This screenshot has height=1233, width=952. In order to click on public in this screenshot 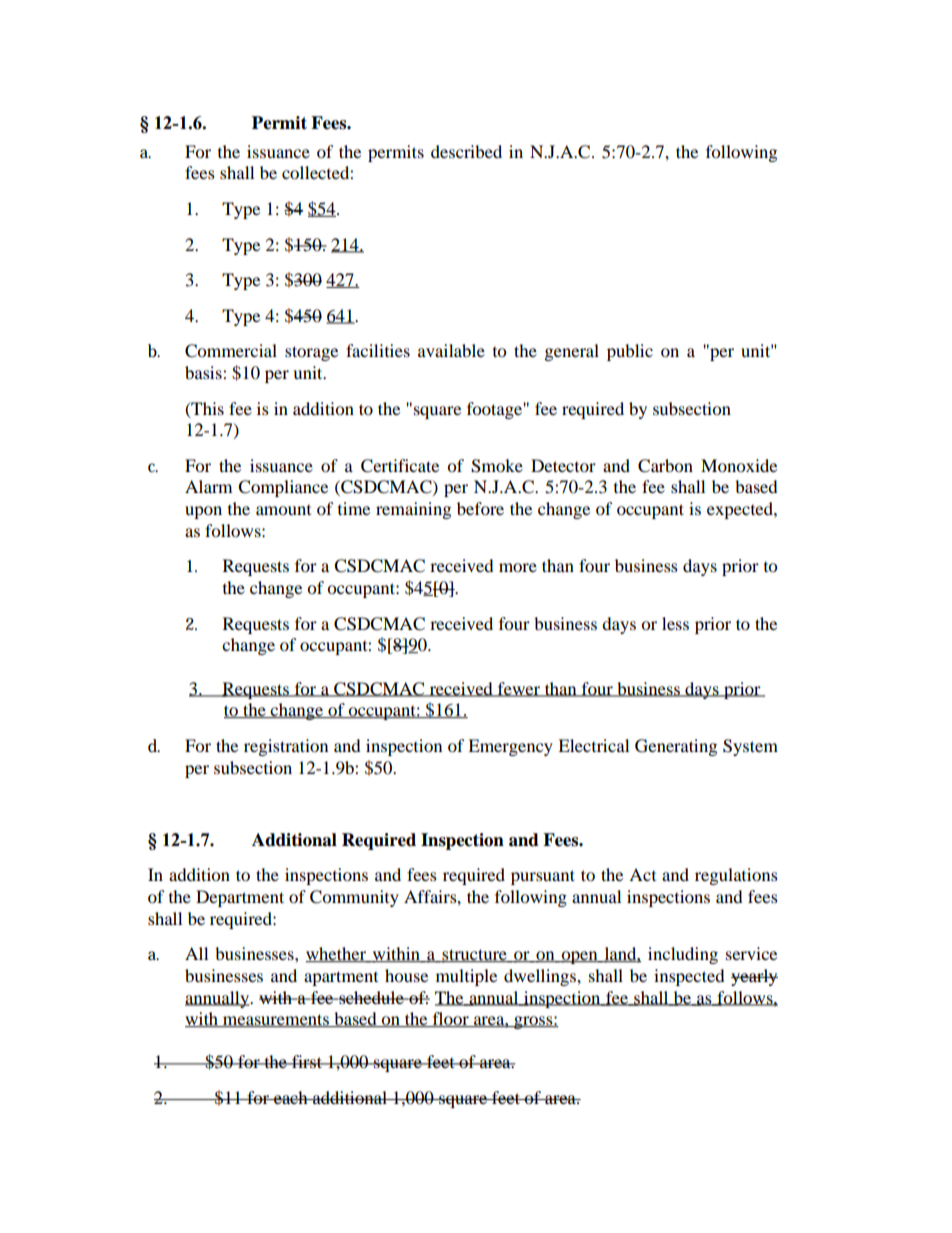, I will do `click(630, 352)`.
